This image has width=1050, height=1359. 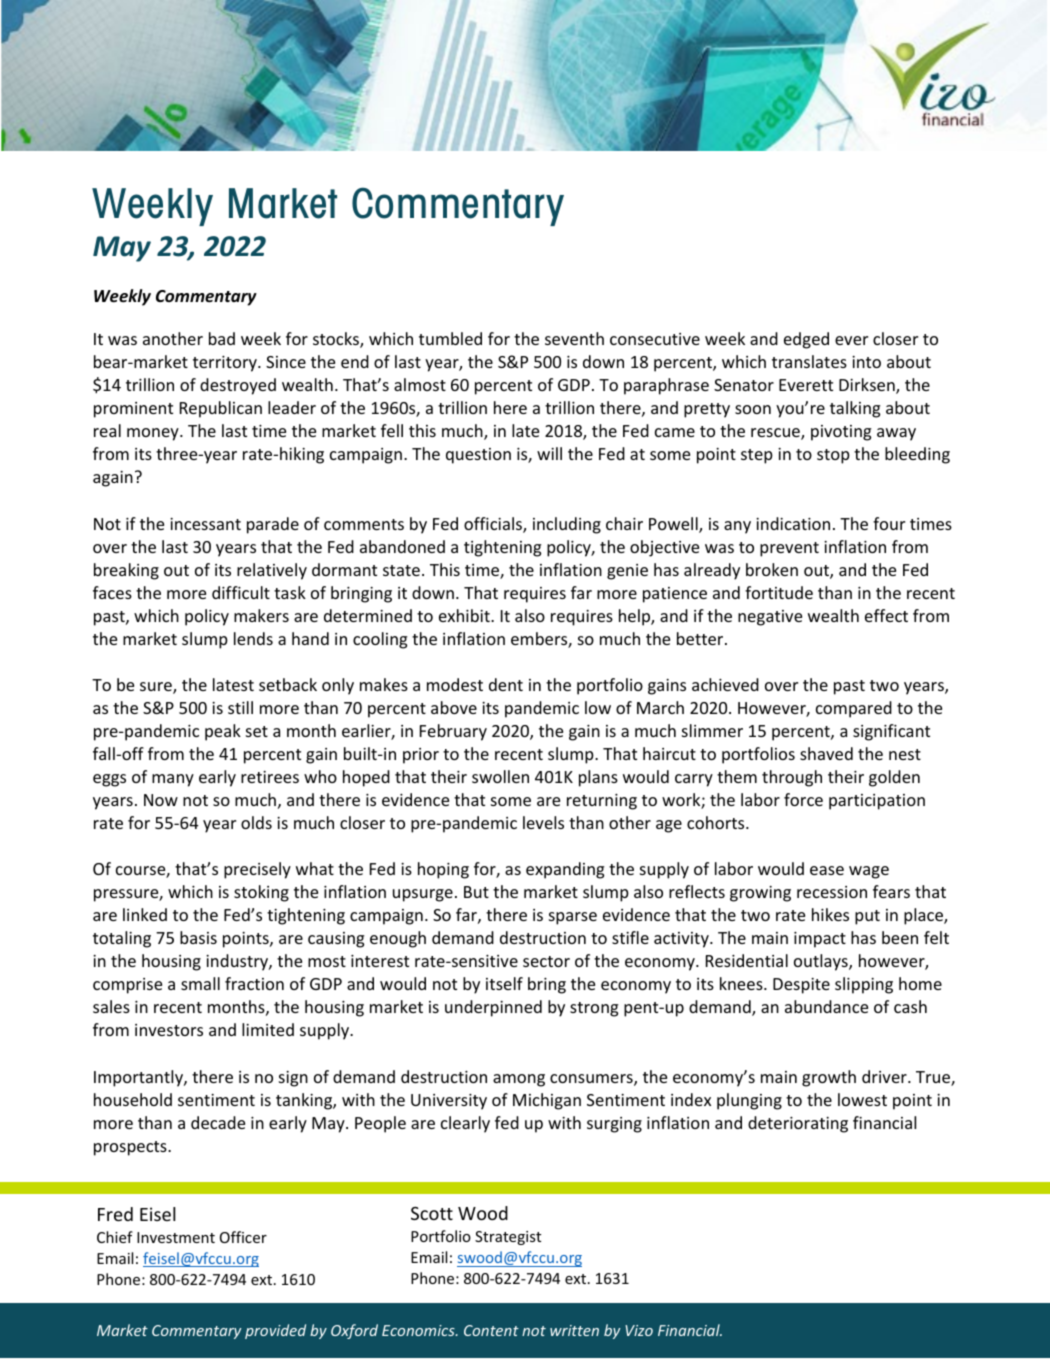 What do you see at coordinates (491, 1330) in the image?
I see `Content` at bounding box center [491, 1330].
